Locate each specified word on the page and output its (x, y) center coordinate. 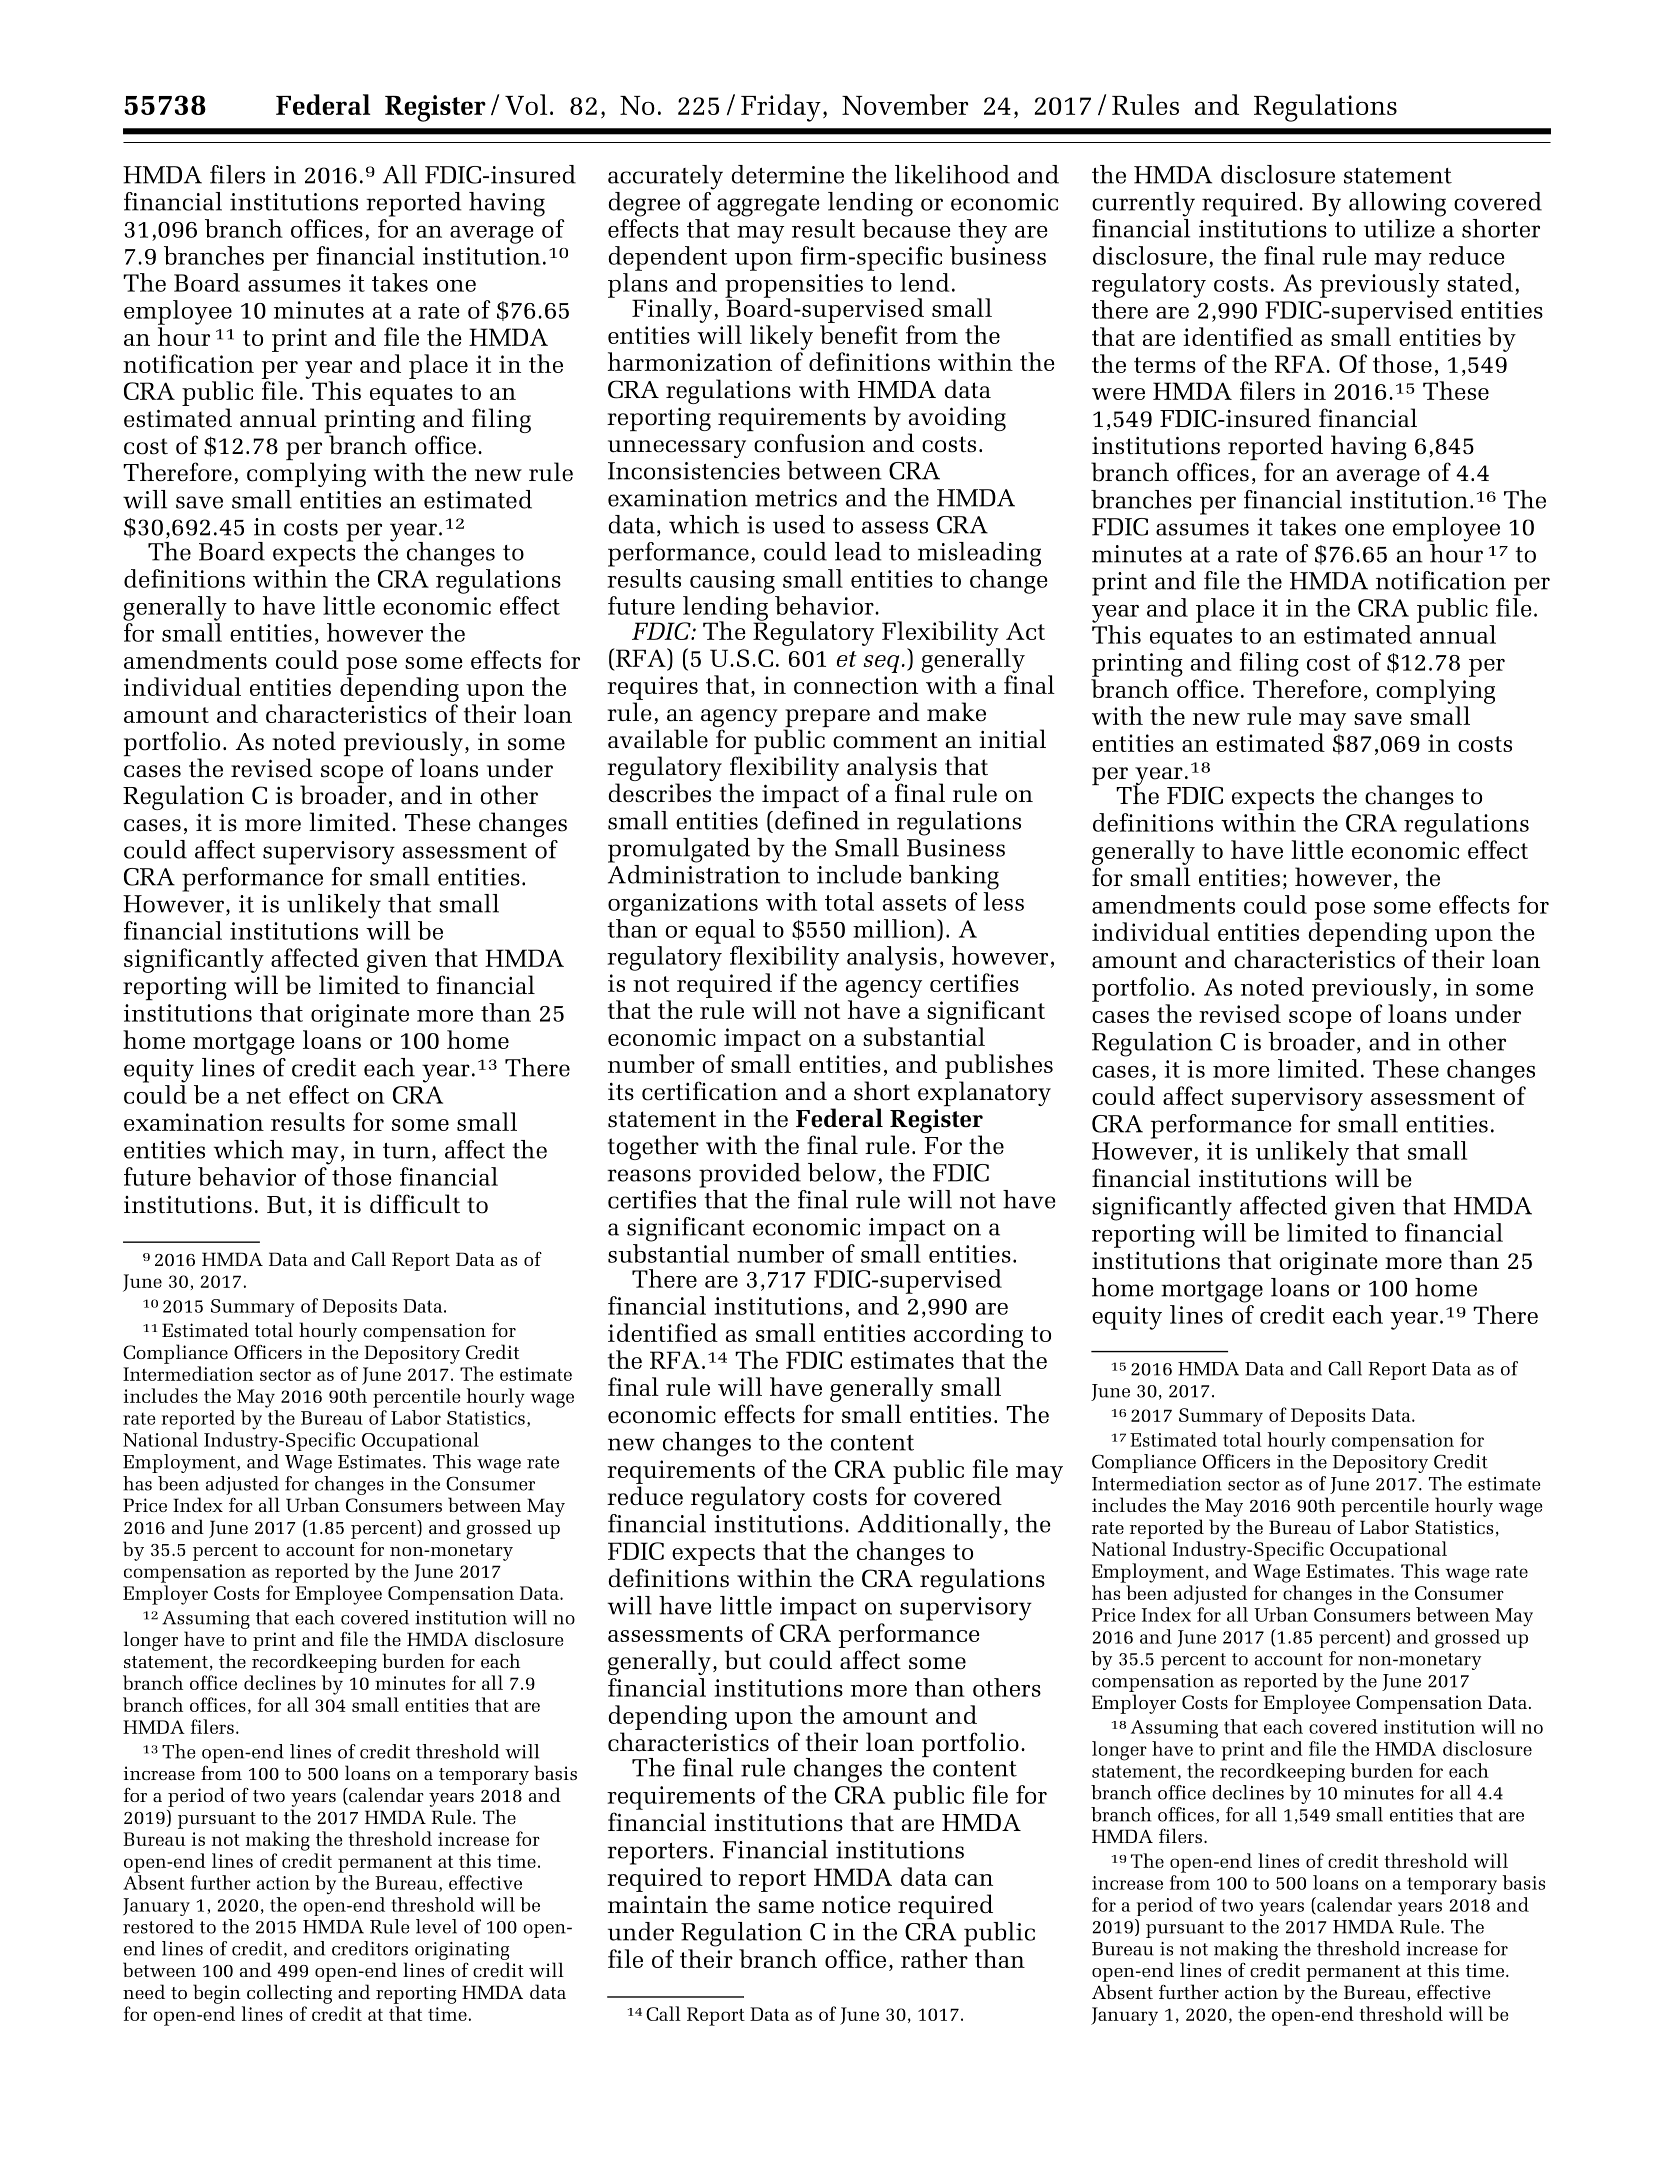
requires (652, 688)
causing (732, 582)
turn (406, 1151)
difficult (415, 1204)
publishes (999, 1068)
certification (710, 1091)
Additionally (930, 1526)
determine (787, 174)
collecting (289, 1994)
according (968, 1335)
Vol (526, 104)
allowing (1397, 204)
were (1118, 394)
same (786, 1907)
